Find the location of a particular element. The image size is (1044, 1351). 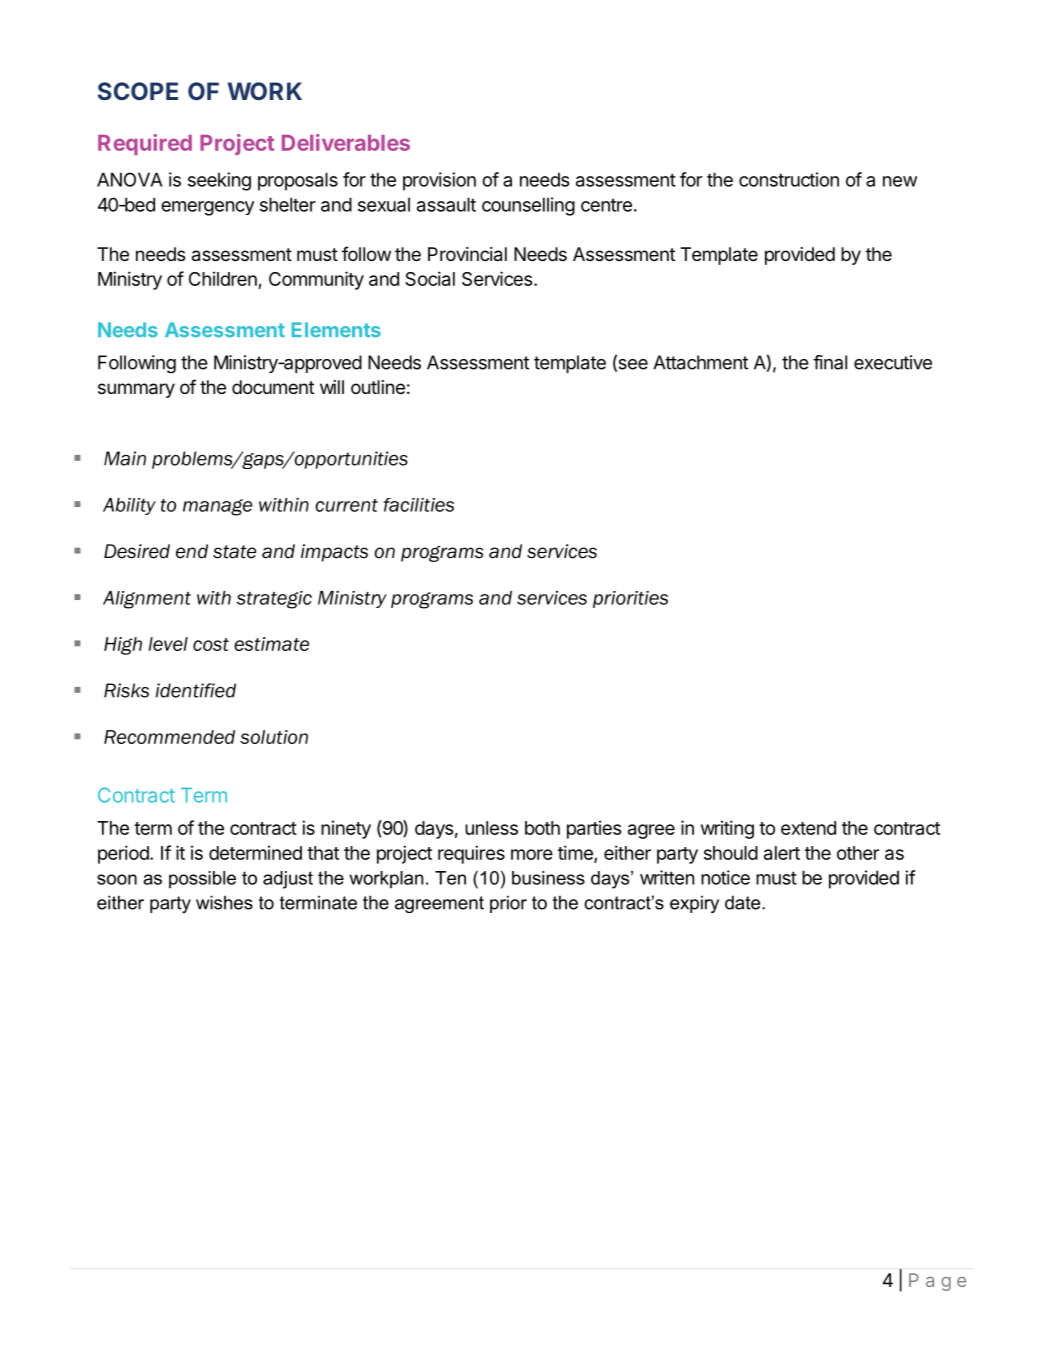

Required is located at coordinates (145, 144).
